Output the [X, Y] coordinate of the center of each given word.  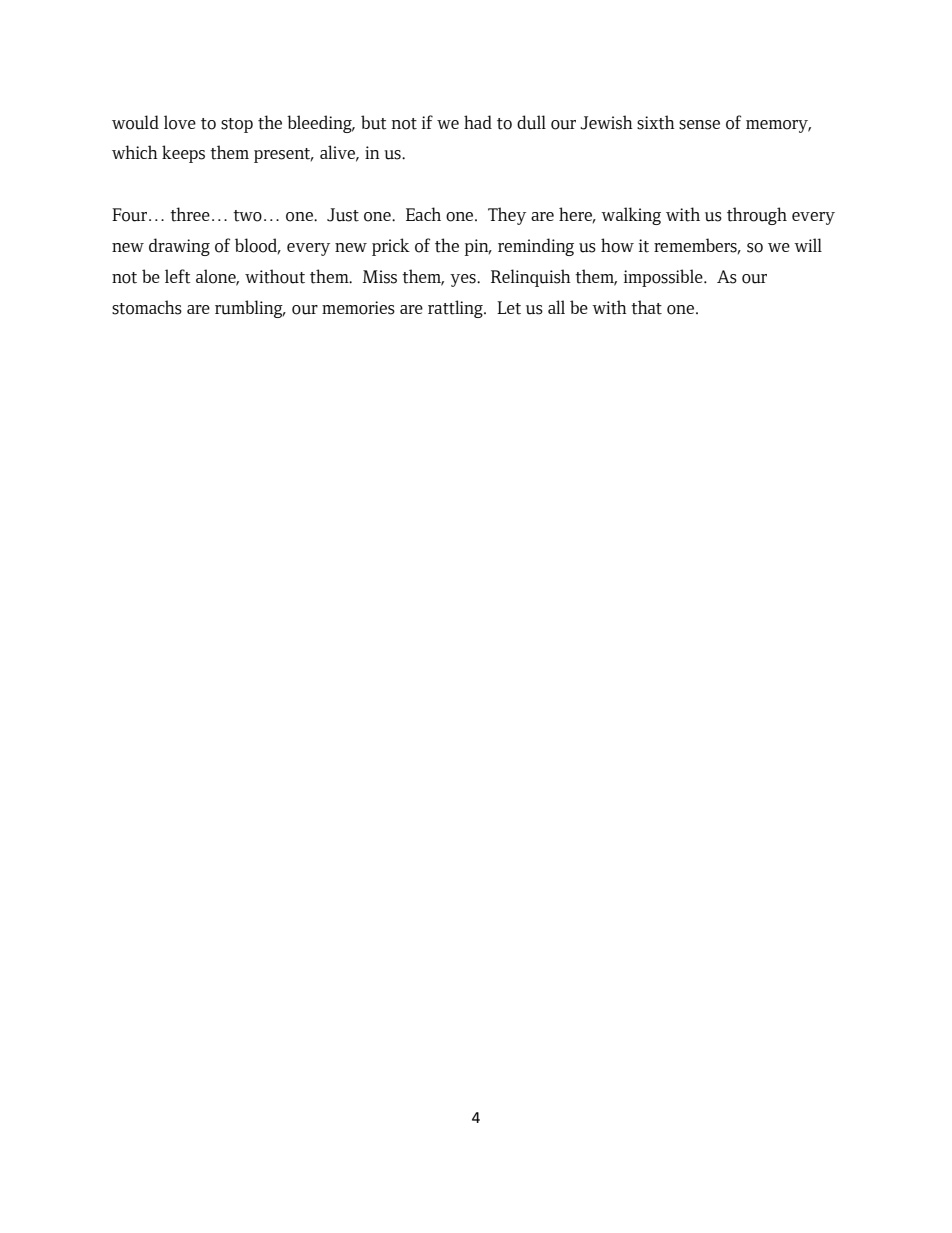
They [507, 216]
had [478, 122]
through [757, 216]
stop [237, 125]
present [283, 155]
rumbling [250, 309]
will [808, 245]
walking [631, 216]
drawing [179, 247]
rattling [456, 309]
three [190, 214]
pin [478, 247]
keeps [183, 154]
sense [699, 125]
